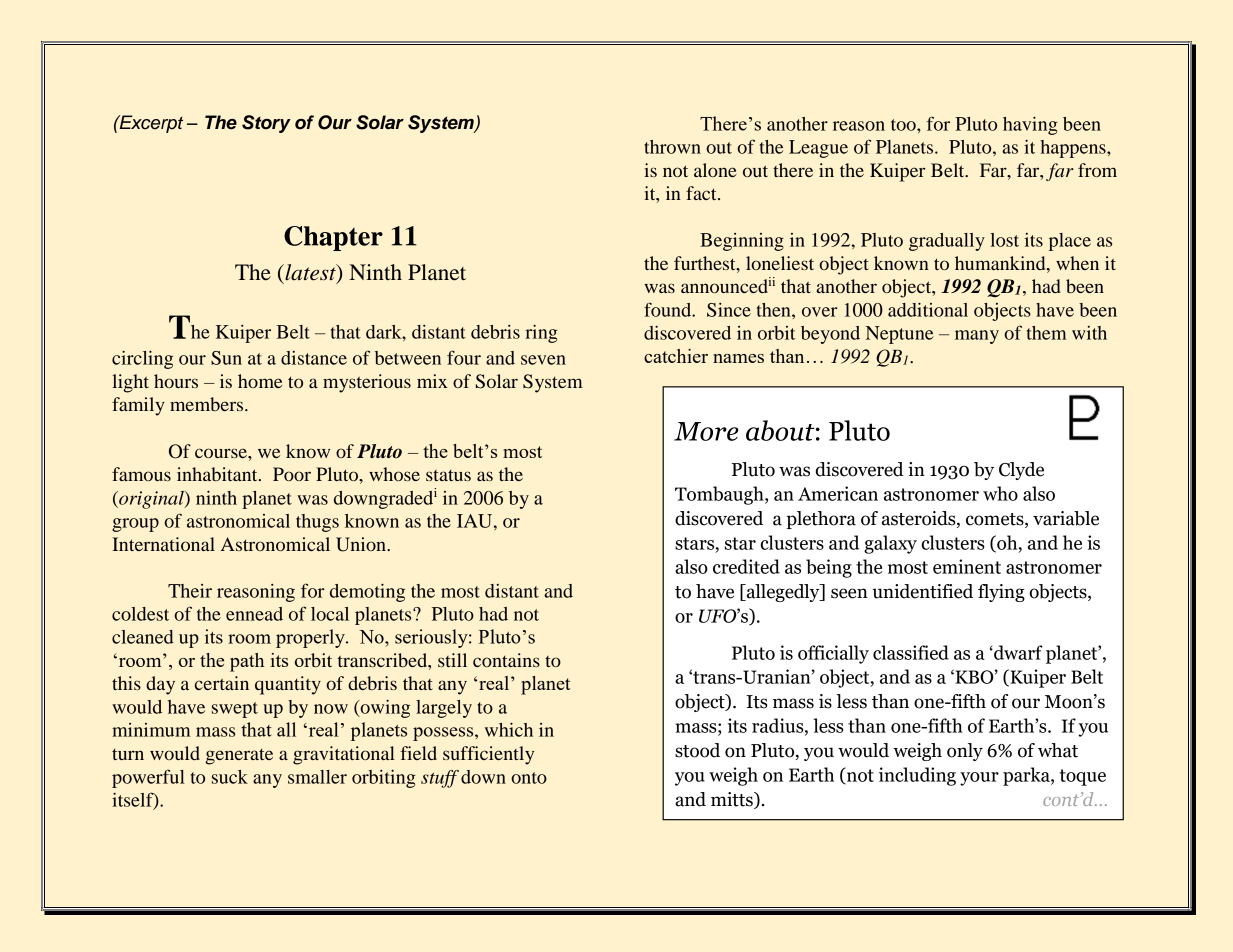  Describe the element at coordinates (190, 591) in the document. I see `Their` at that location.
